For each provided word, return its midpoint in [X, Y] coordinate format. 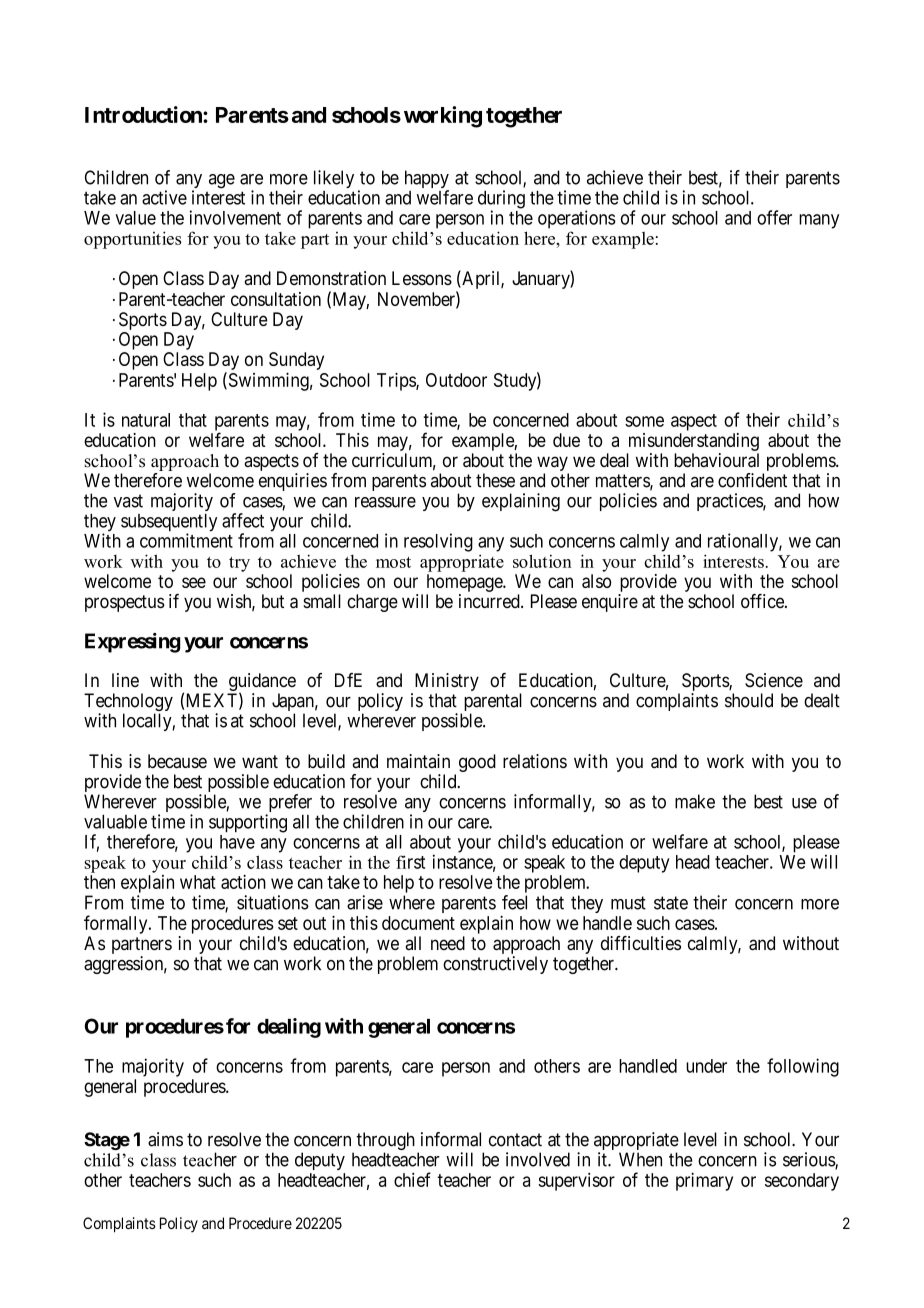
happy [427, 180]
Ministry [445, 683]
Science [774, 680]
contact [515, 1140]
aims [165, 1139]
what [198, 882]
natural [146, 420]
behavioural [716, 460]
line [125, 680]
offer [774, 217]
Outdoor [456, 380]
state [671, 903]
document [418, 923]
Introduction [144, 114]
